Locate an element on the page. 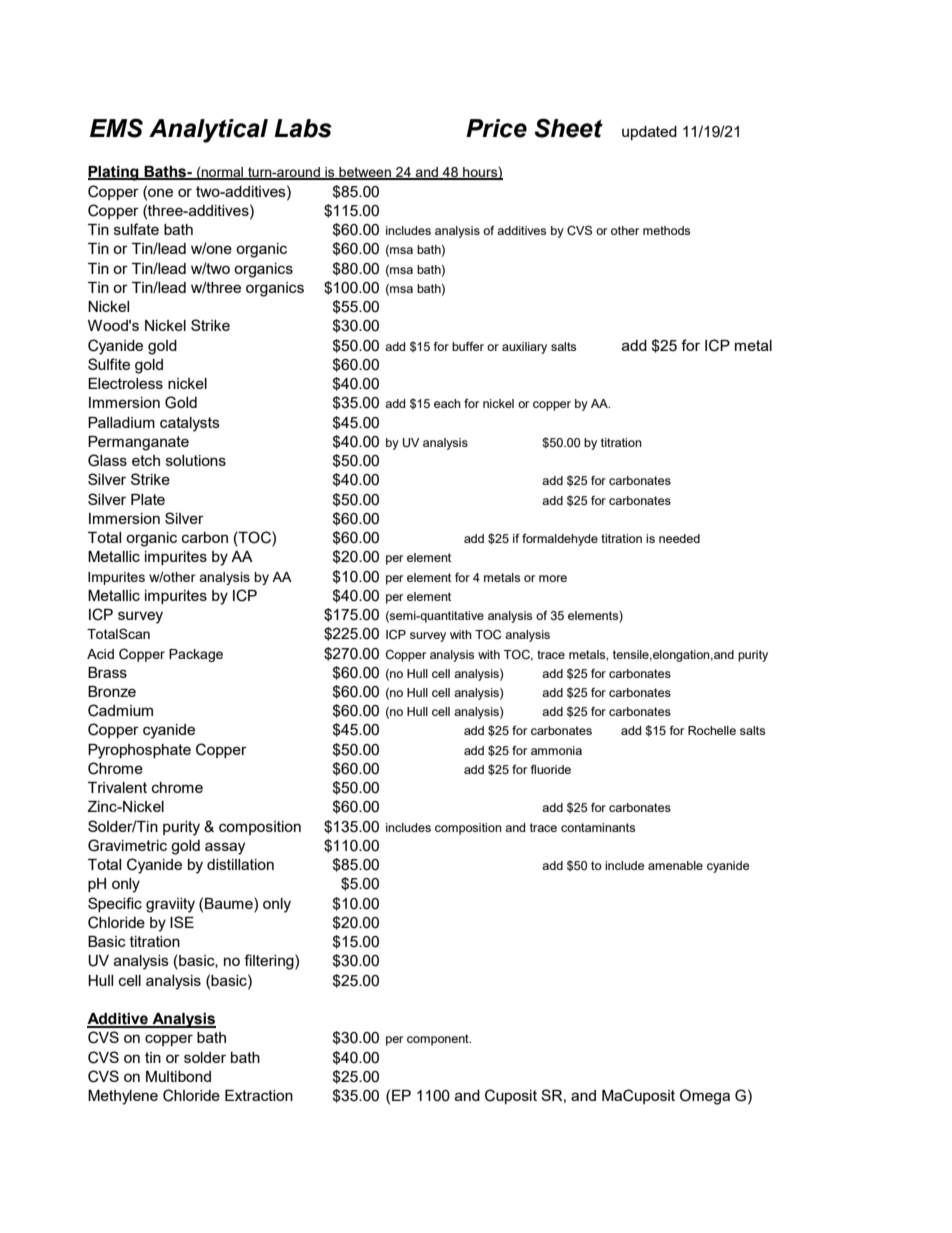 The height and width of the image is (1233, 952). more is located at coordinates (553, 578).
